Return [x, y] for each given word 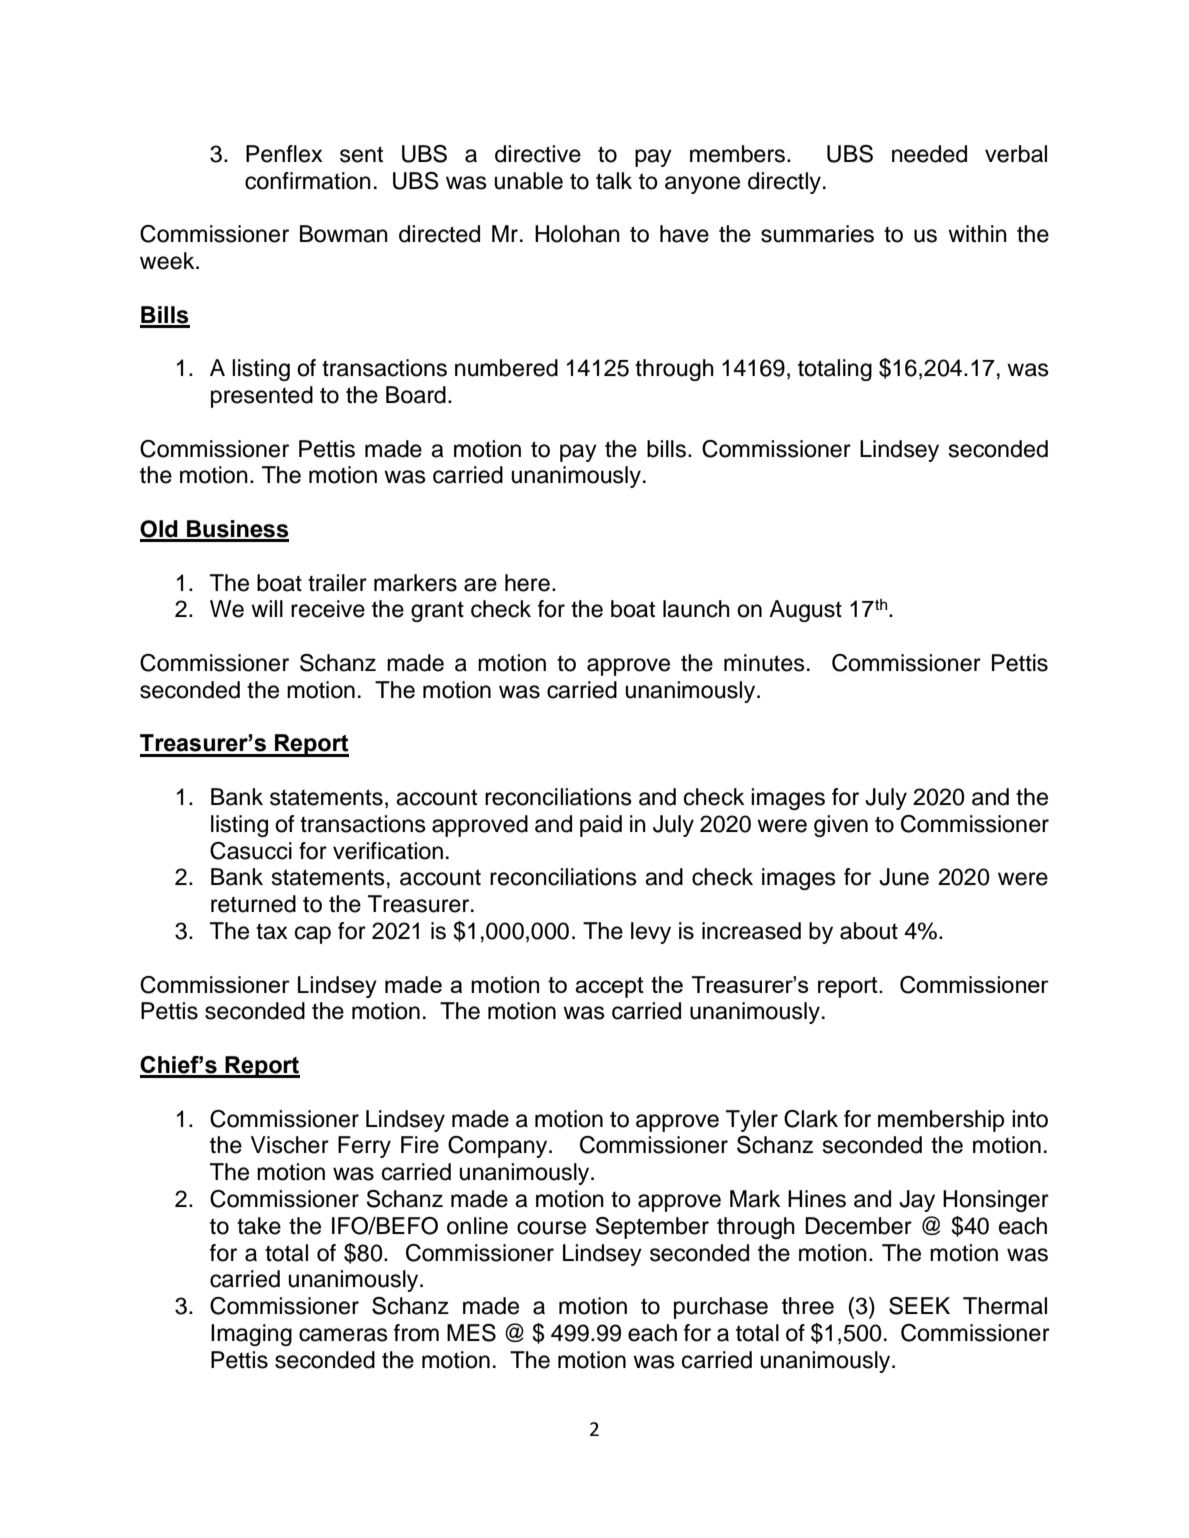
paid [601, 826]
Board [416, 395]
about [869, 931]
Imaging [251, 1335]
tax [272, 932]
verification [388, 851]
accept [609, 987]
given [841, 826]
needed [929, 154]
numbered [506, 368]
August [805, 611]
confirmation [308, 181]
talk [614, 181]
